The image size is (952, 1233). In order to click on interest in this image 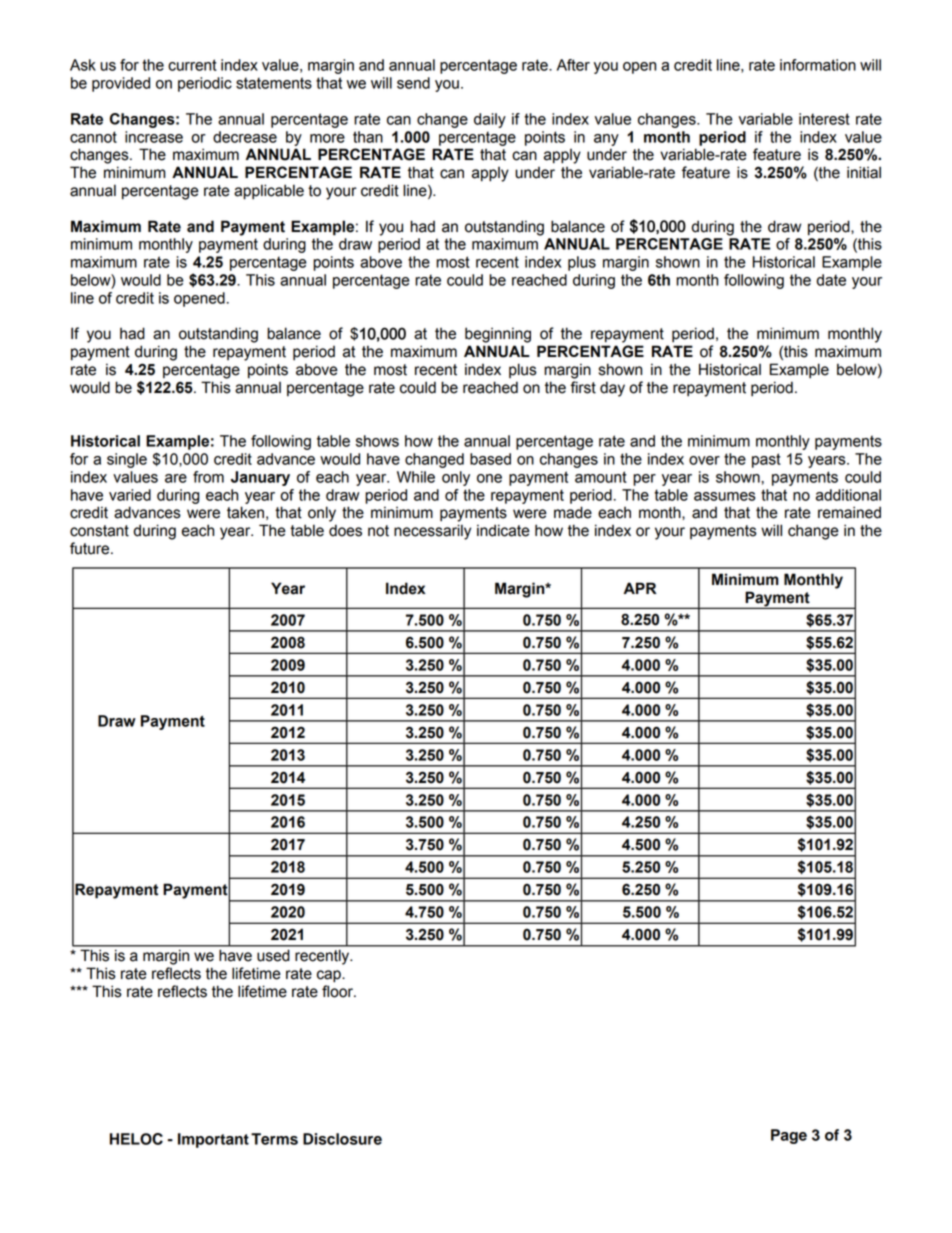, I will do `click(824, 119)`.
